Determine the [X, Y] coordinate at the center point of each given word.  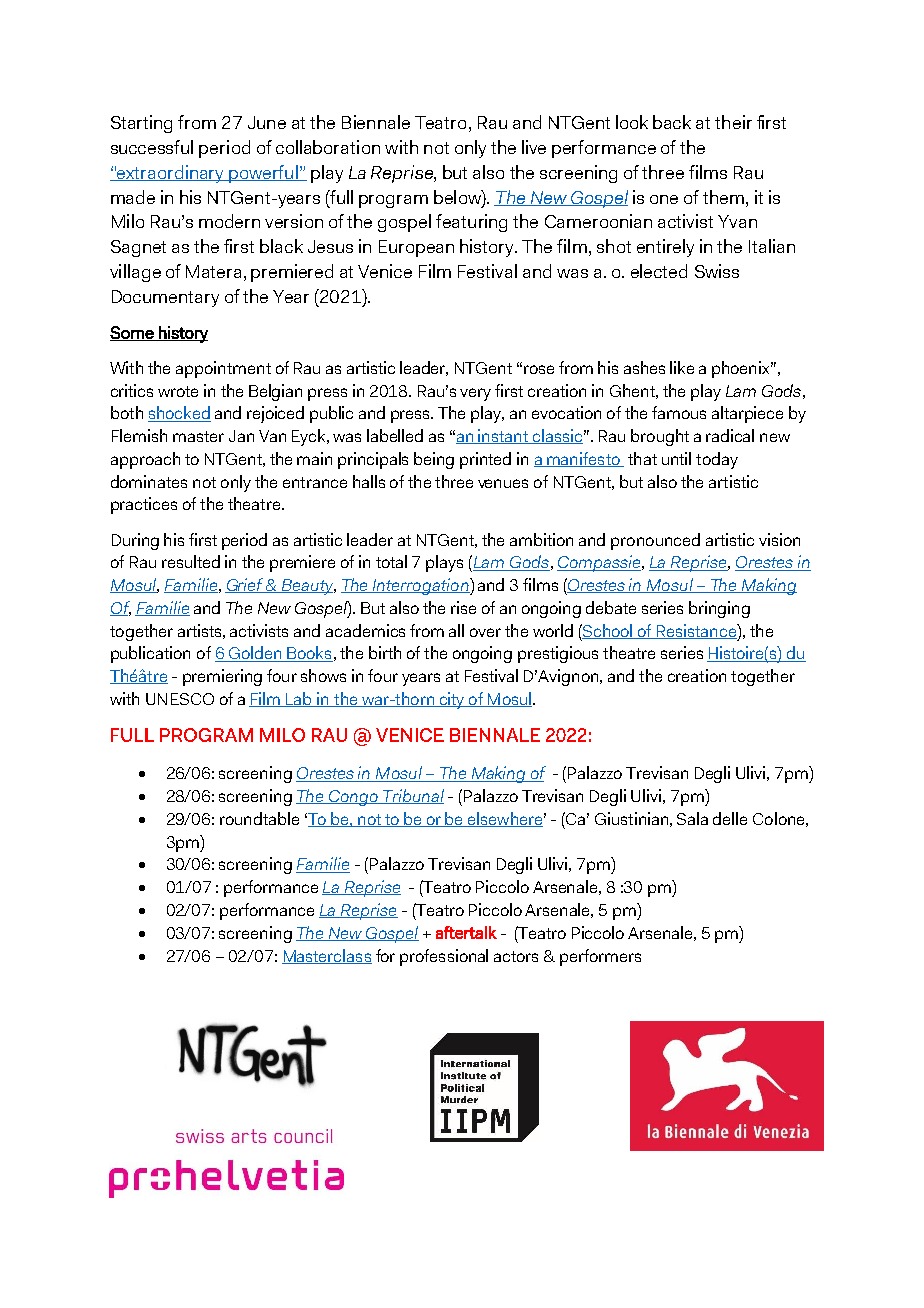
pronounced [655, 541]
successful [152, 147]
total [391, 561]
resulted [191, 561]
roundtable [259, 818]
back [672, 122]
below [458, 197]
